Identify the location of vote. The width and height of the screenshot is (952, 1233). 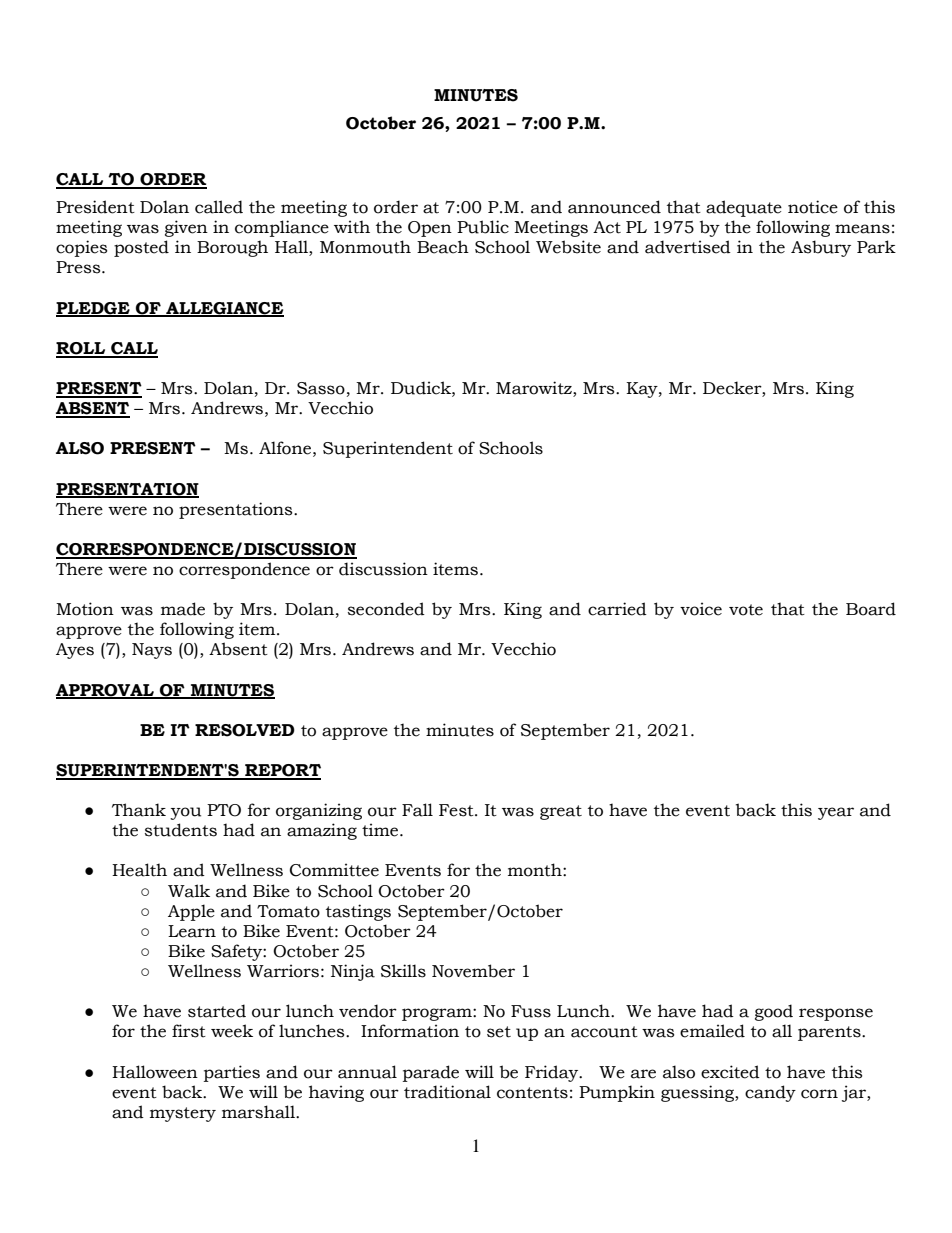
(746, 610).
